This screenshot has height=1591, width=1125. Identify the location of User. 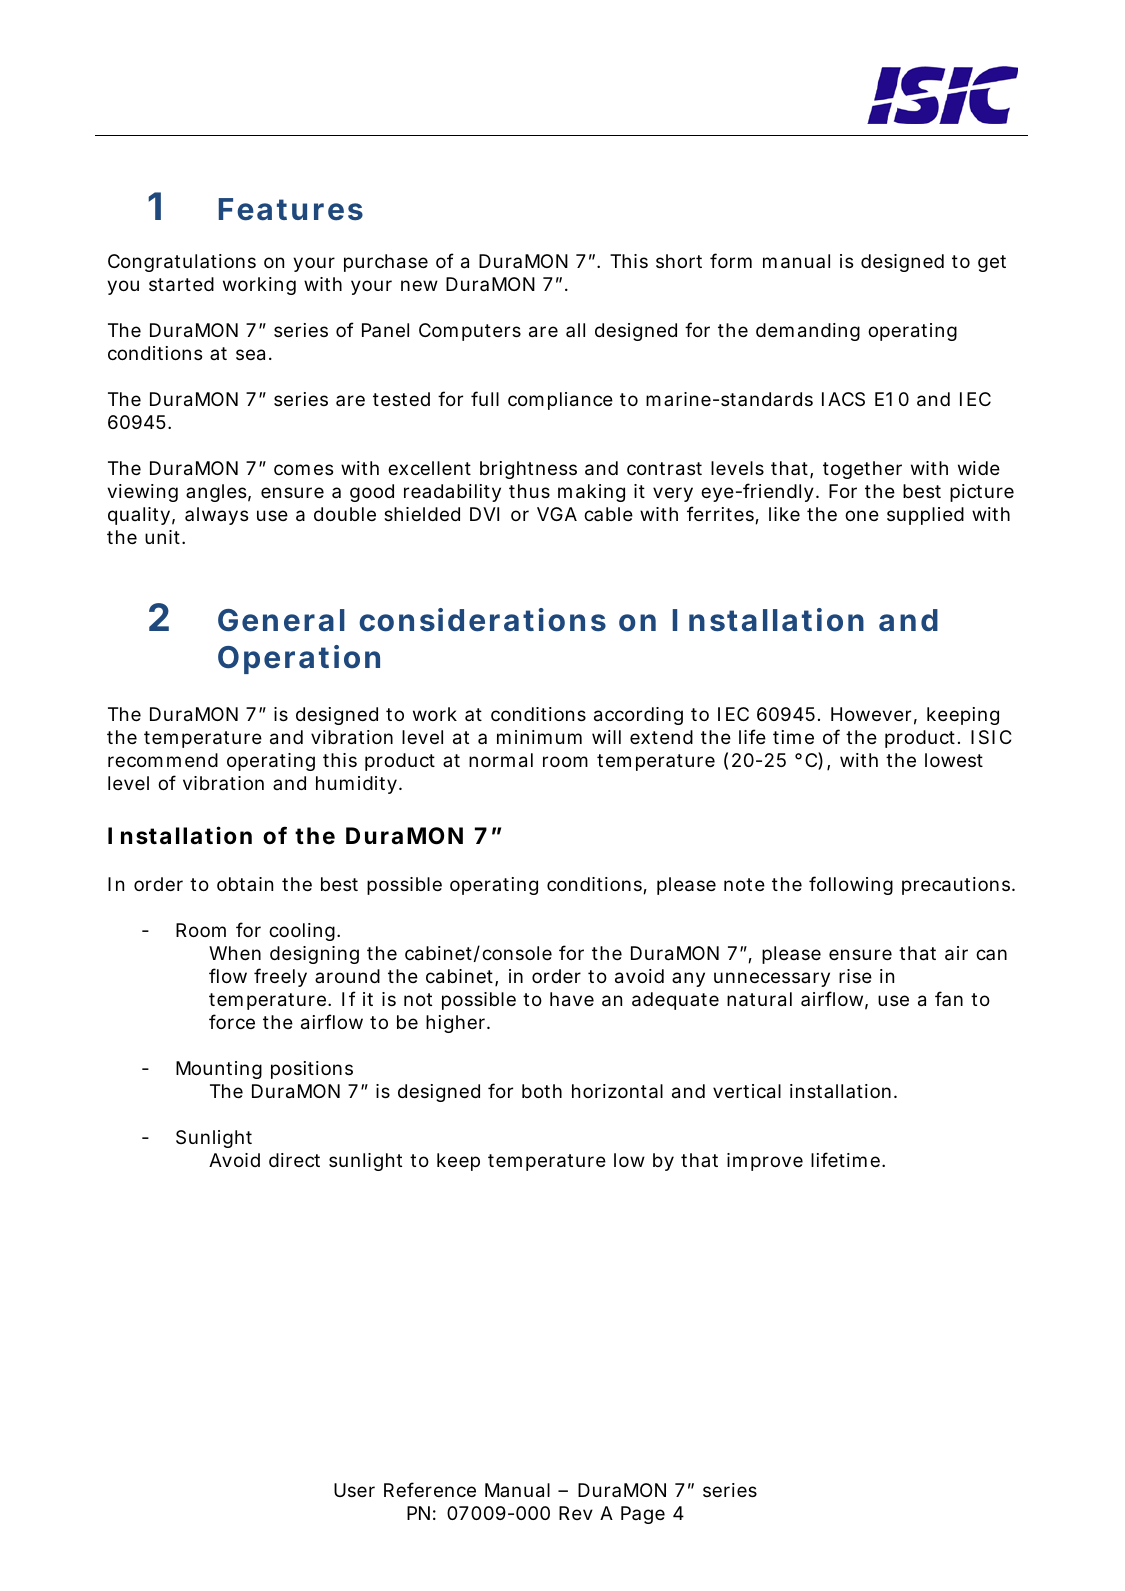
(354, 1490).
